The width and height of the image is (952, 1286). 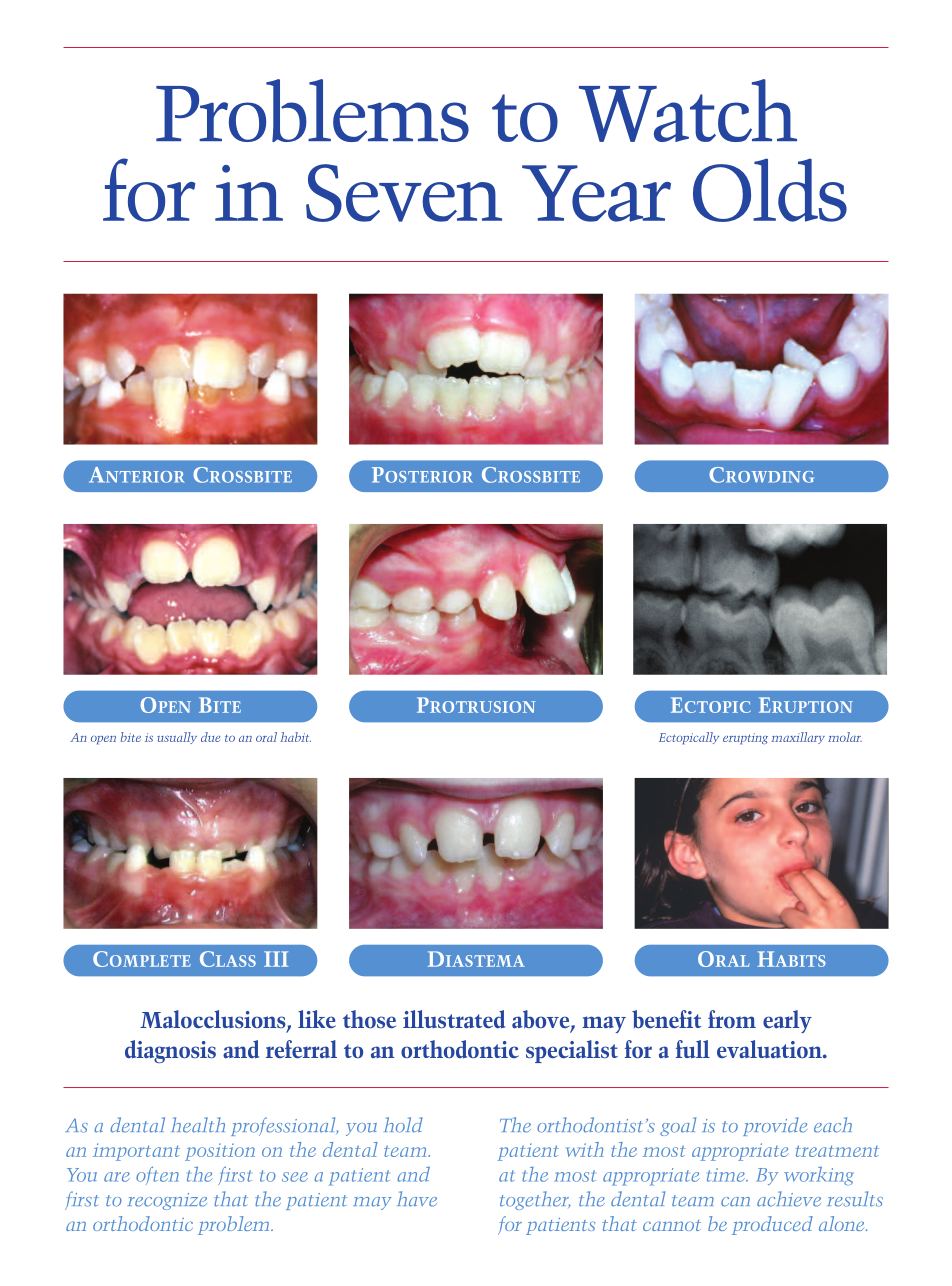 What do you see at coordinates (770, 190) in the image?
I see `Olds` at bounding box center [770, 190].
